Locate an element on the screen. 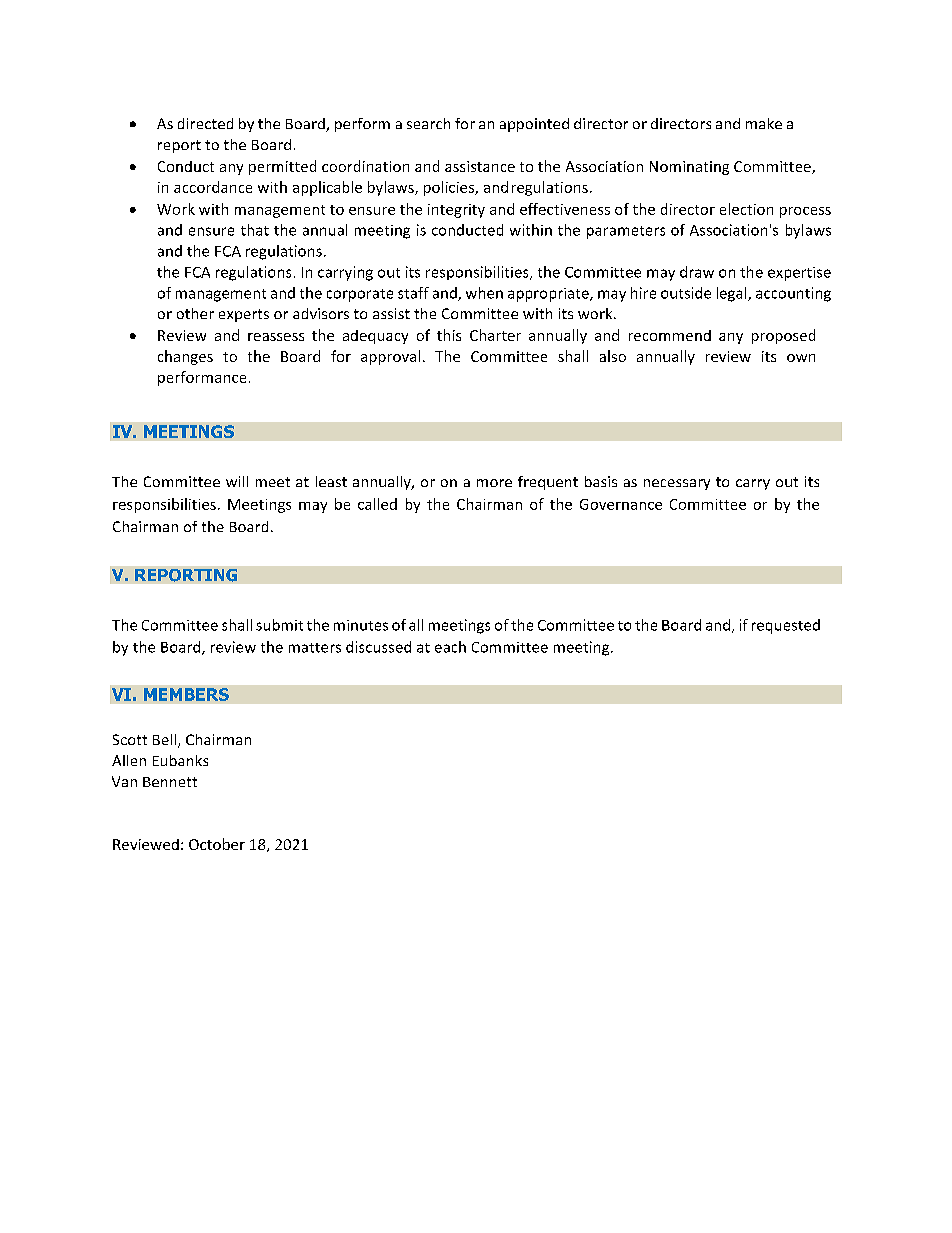 The width and height of the screenshot is (952, 1233). each is located at coordinates (450, 647).
